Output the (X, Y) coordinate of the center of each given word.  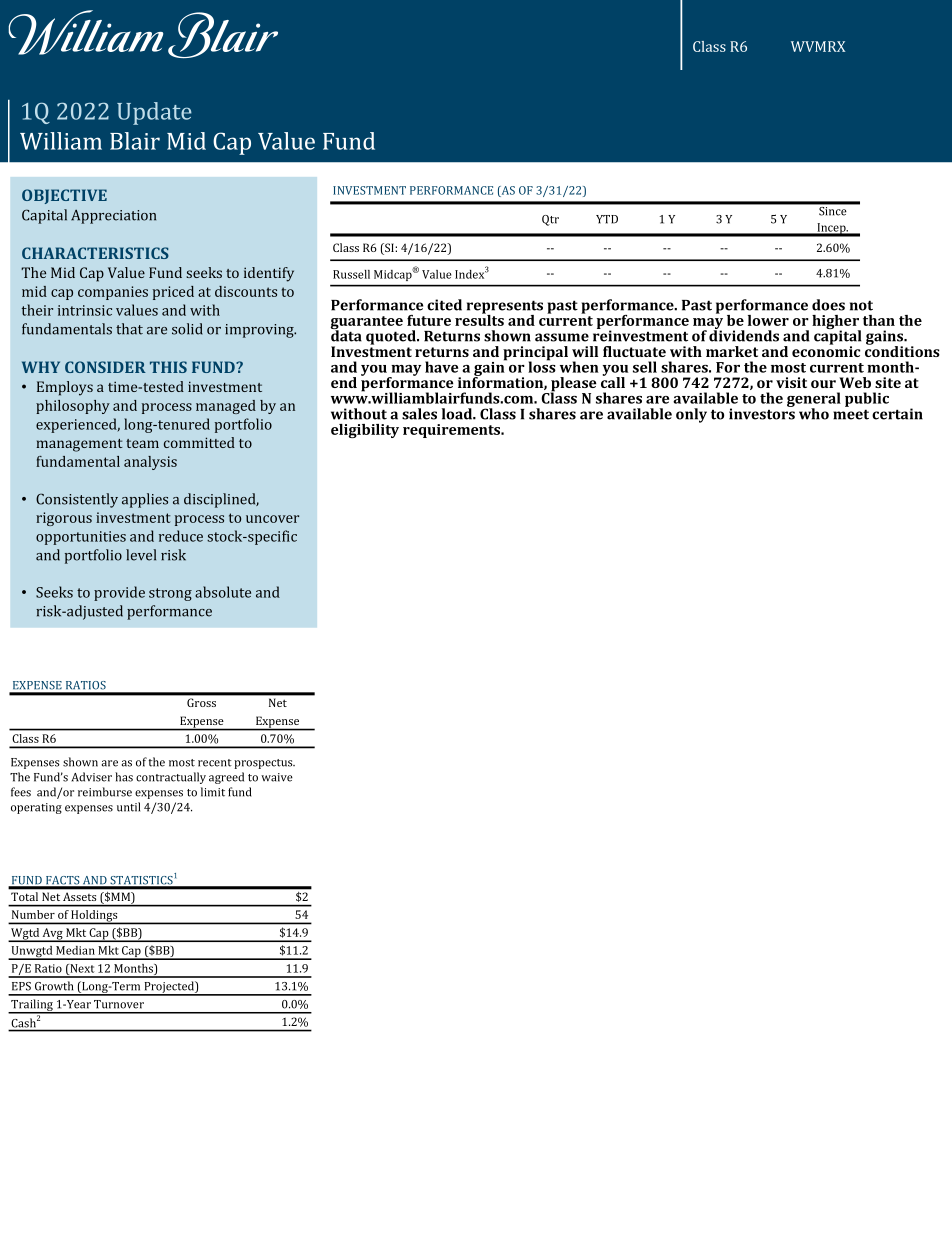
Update (154, 113)
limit (213, 792)
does (828, 305)
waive (277, 777)
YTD (607, 219)
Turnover (119, 1004)
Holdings (95, 917)
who (814, 414)
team (142, 443)
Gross (201, 703)
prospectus (264, 764)
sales (419, 414)
